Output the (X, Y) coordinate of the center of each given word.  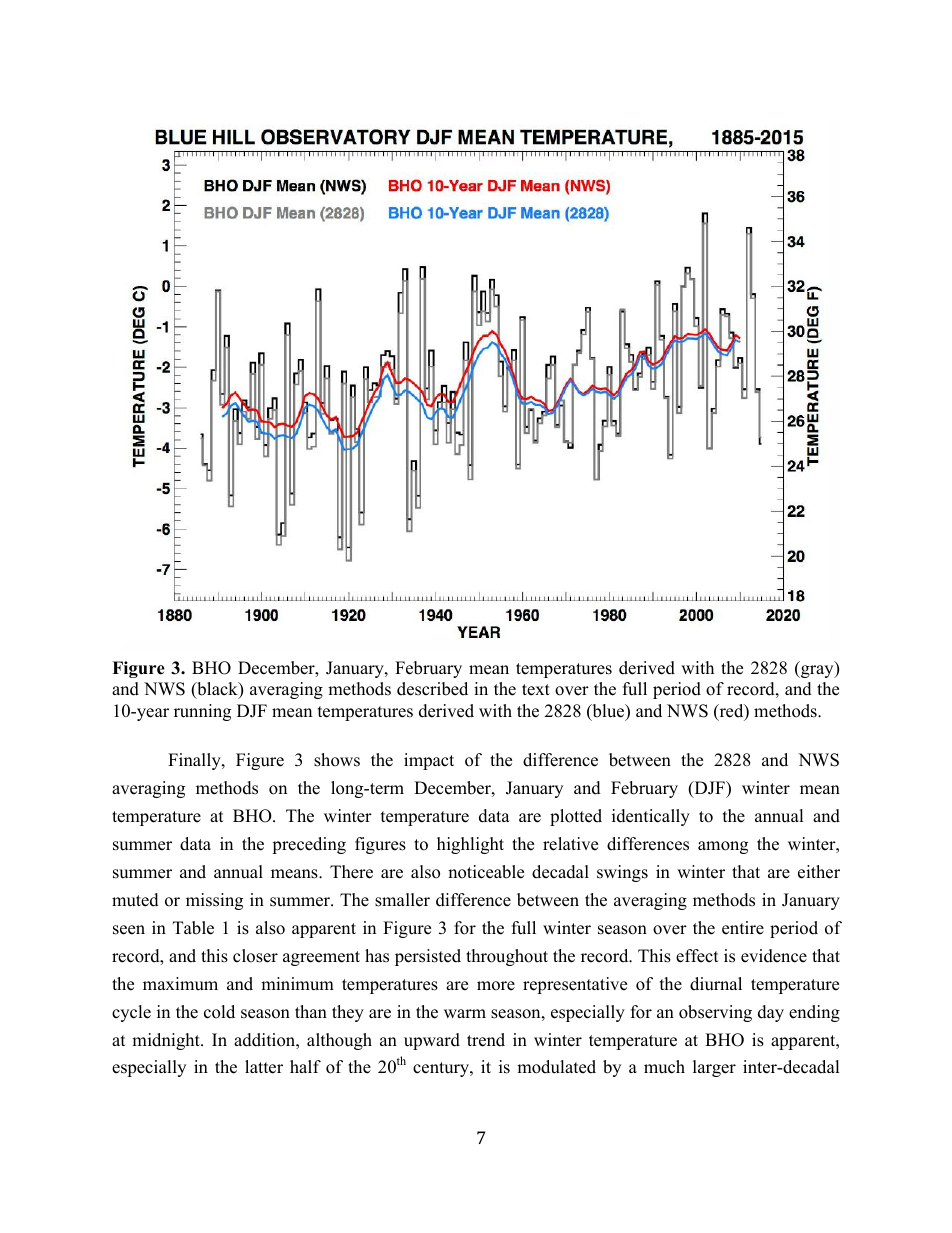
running (202, 712)
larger (714, 1068)
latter (264, 1067)
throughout (507, 957)
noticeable (486, 872)
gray (817, 671)
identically (651, 817)
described (432, 689)
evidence (774, 956)
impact (429, 761)
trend (486, 1040)
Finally (195, 761)
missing (214, 901)
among (723, 847)
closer (255, 956)
